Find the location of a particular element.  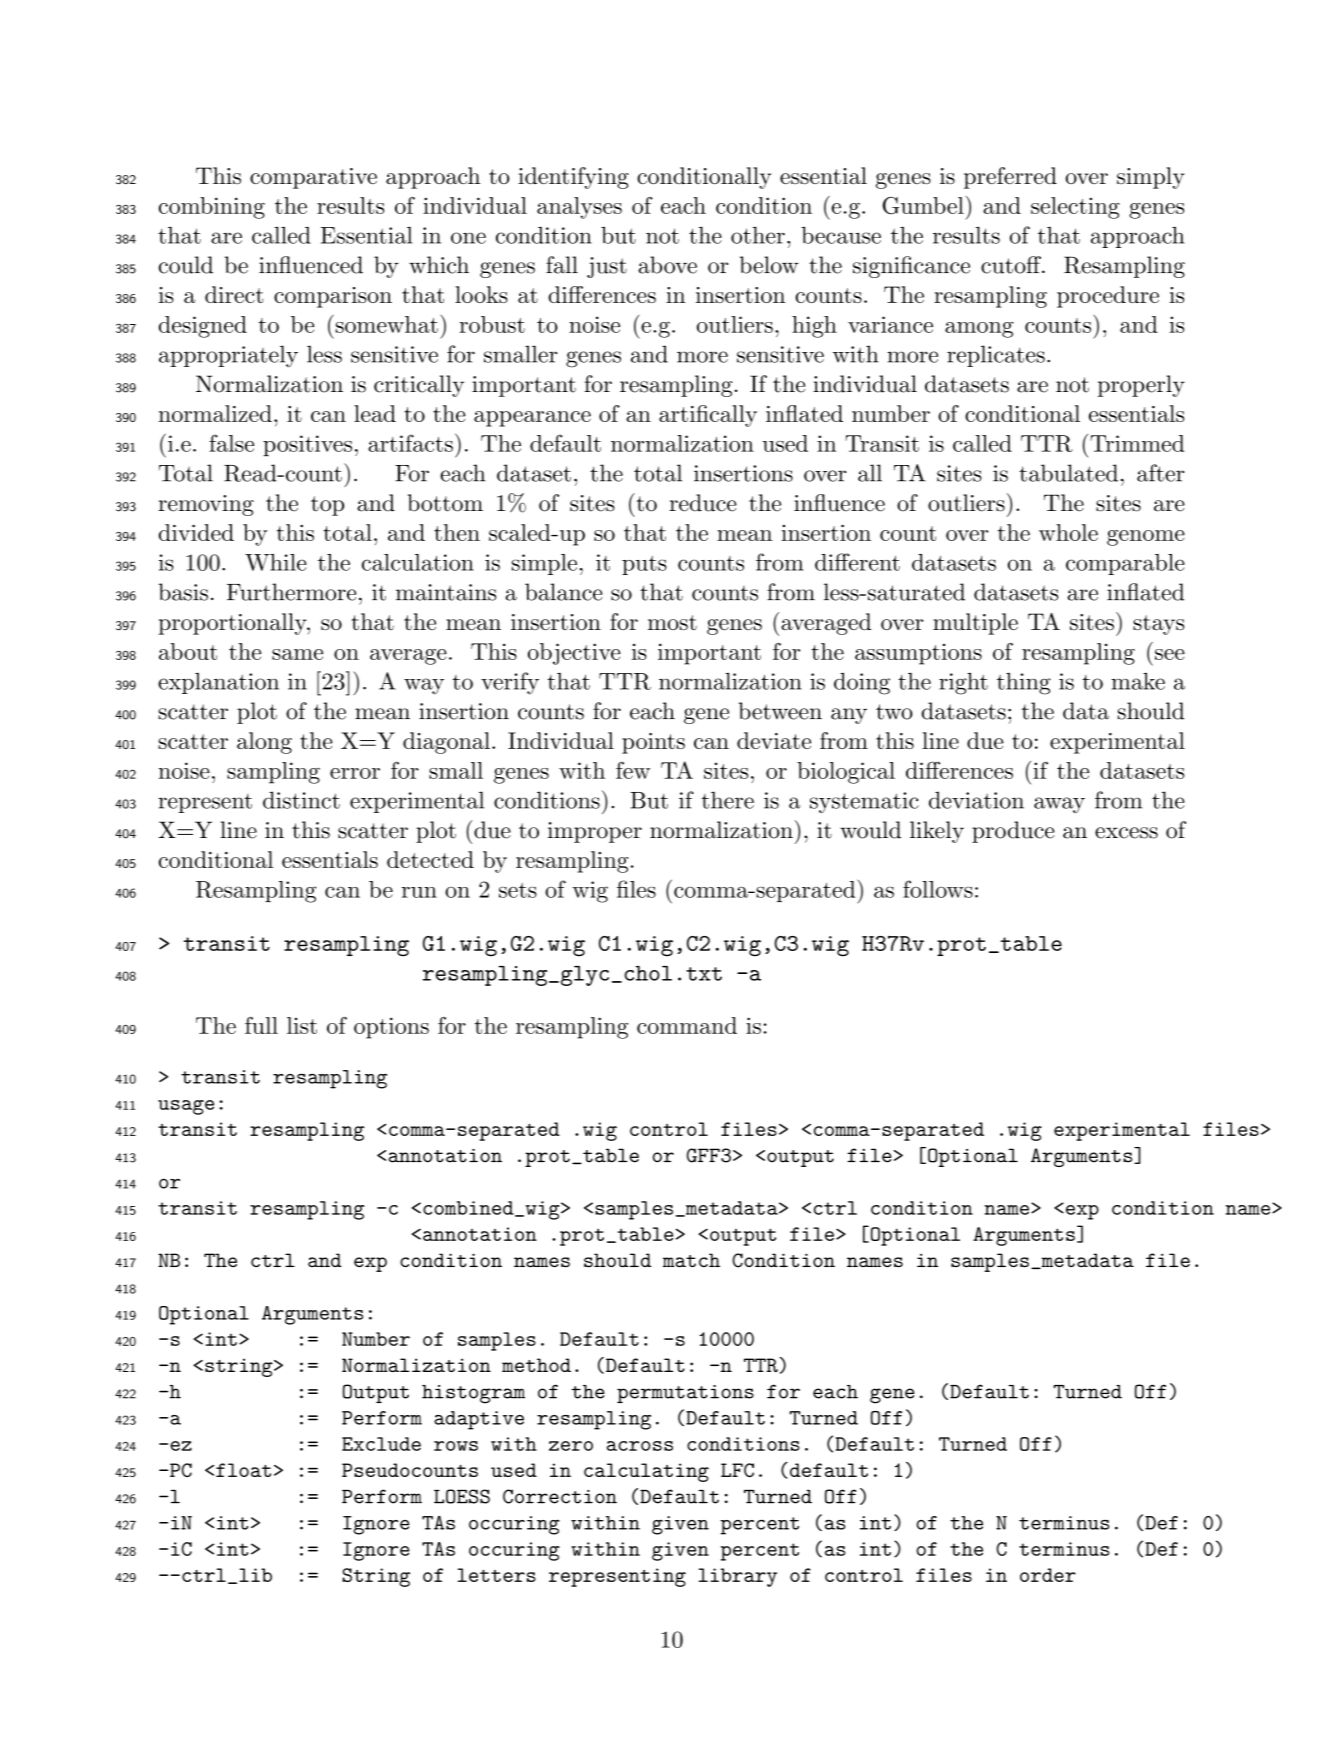

produce is located at coordinates (1013, 832).
